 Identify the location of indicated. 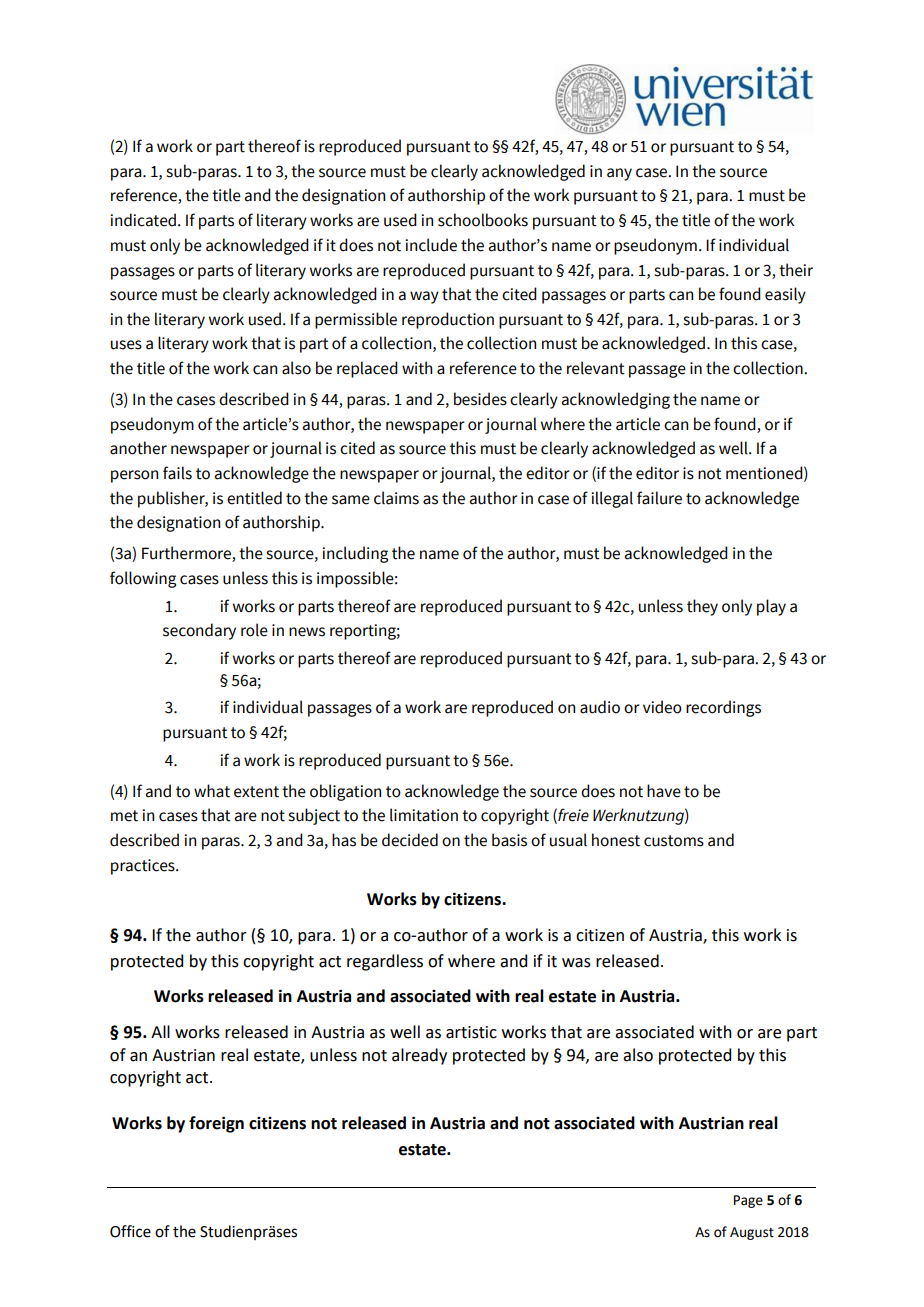
(143, 220).
